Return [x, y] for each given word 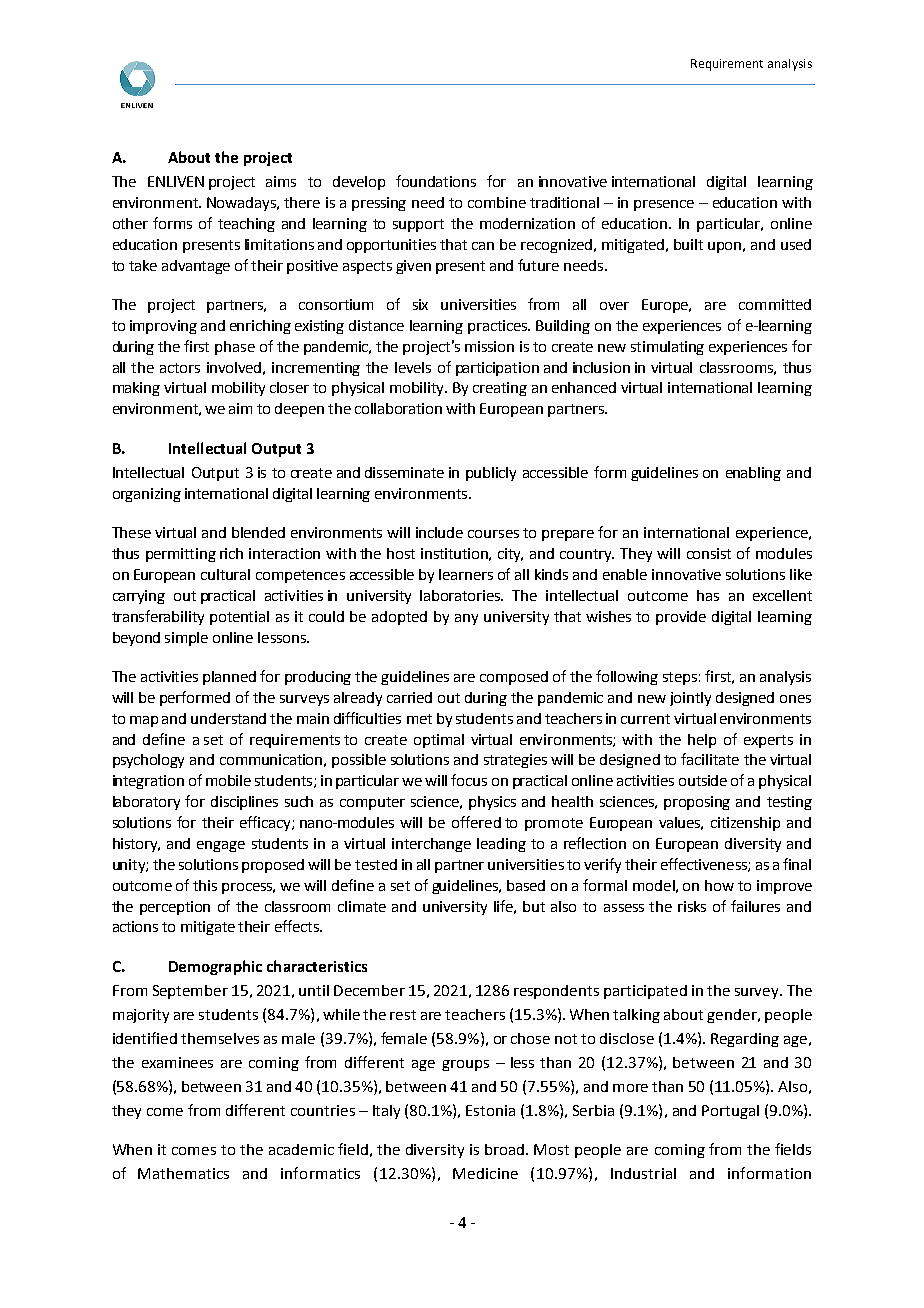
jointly [690, 699]
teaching [246, 225]
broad [506, 1149]
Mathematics [183, 1173]
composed [514, 678]
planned [229, 678]
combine [497, 202]
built [688, 244]
